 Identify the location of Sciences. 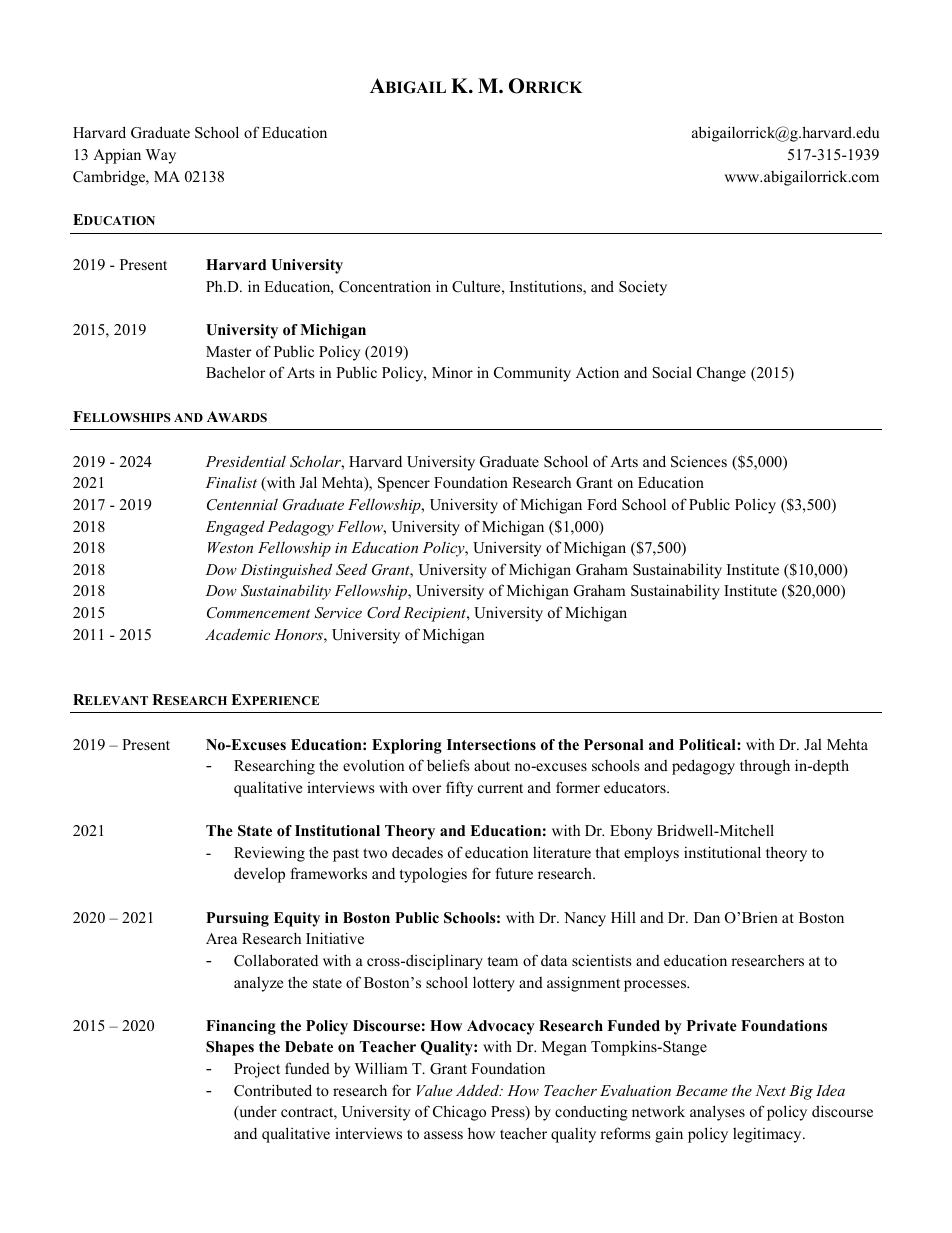
(699, 462).
